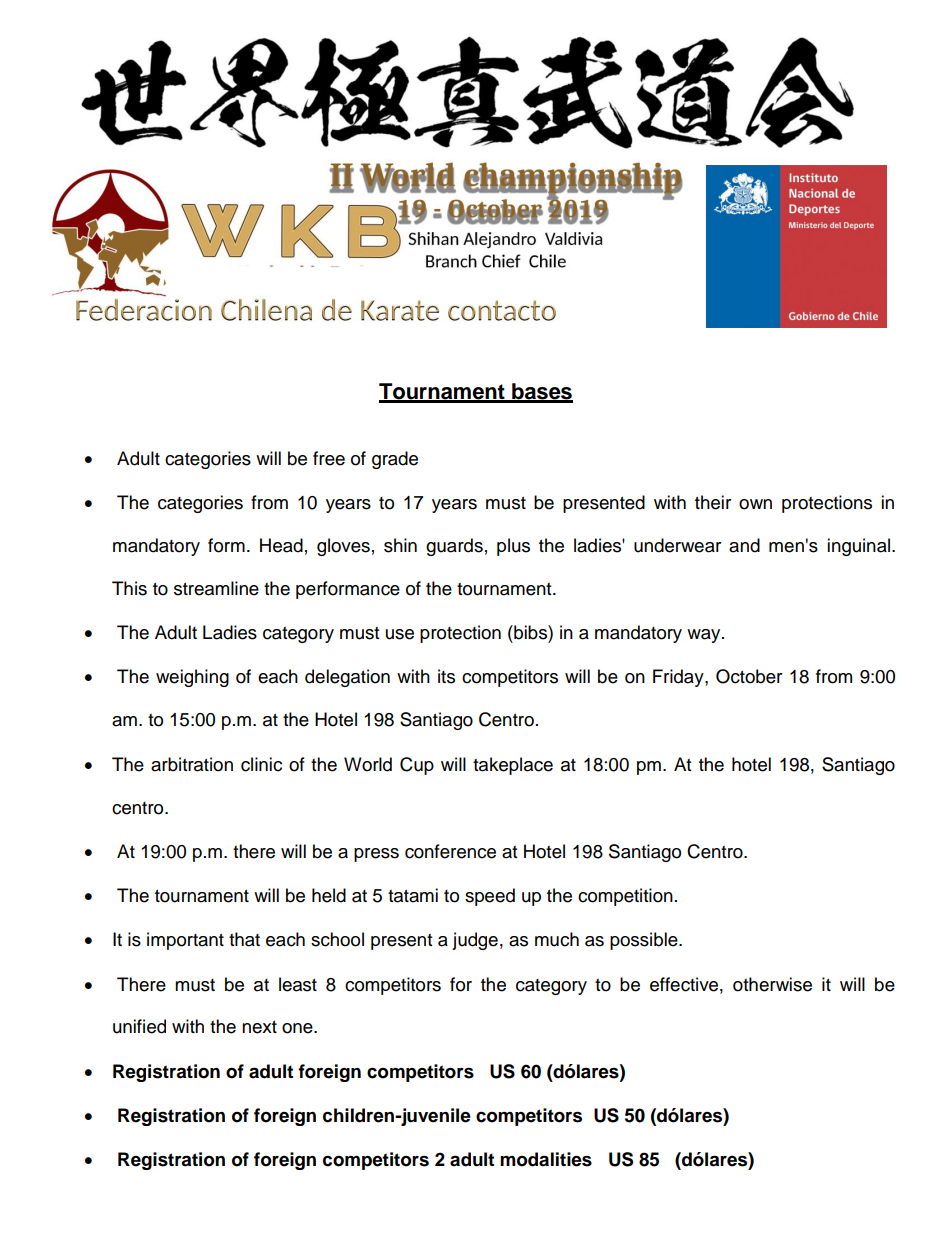  What do you see at coordinates (259, 1027) in the image?
I see `next` at bounding box center [259, 1027].
